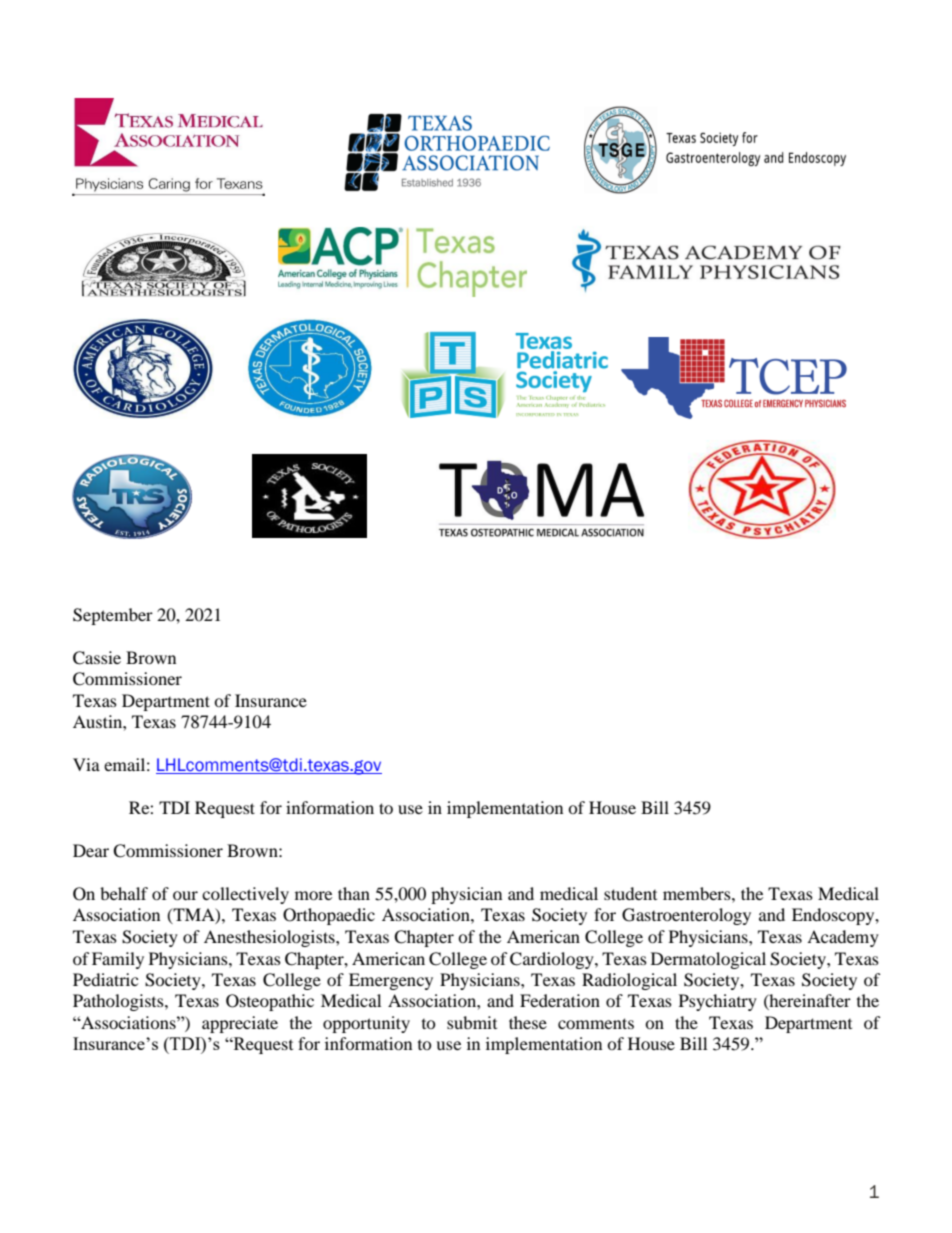 This screenshot has width=952, height=1233. What do you see at coordinates (113, 616) in the screenshot?
I see `September` at bounding box center [113, 616].
